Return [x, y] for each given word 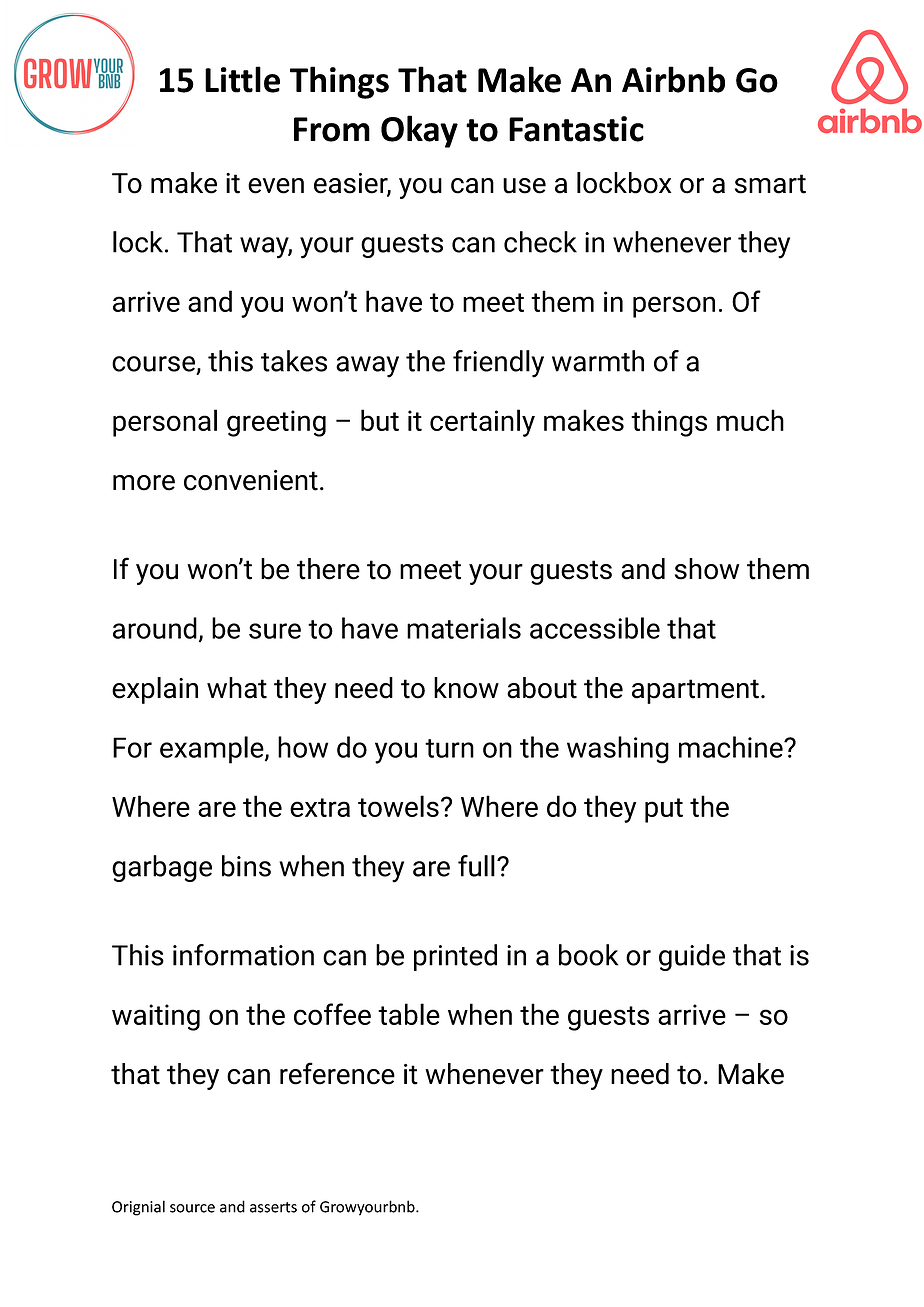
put [664, 810]
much [750, 420]
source [192, 1208]
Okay [419, 131]
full [476, 866]
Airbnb [673, 79]
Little [242, 79]
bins [246, 866]
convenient [251, 480]
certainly [482, 423]
